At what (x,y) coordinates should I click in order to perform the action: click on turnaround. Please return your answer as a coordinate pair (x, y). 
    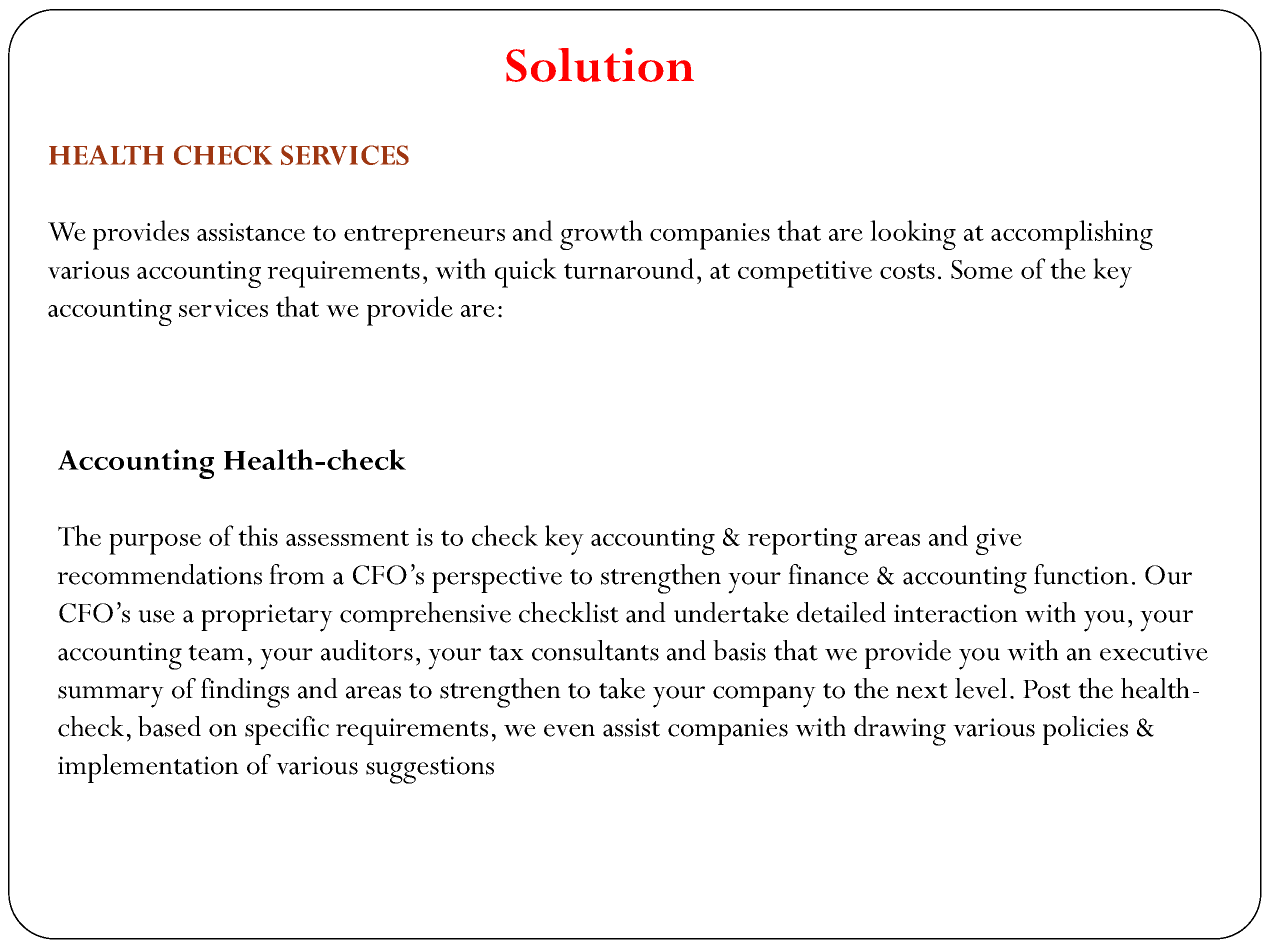
    Looking at the image, I should click on (629, 268).
